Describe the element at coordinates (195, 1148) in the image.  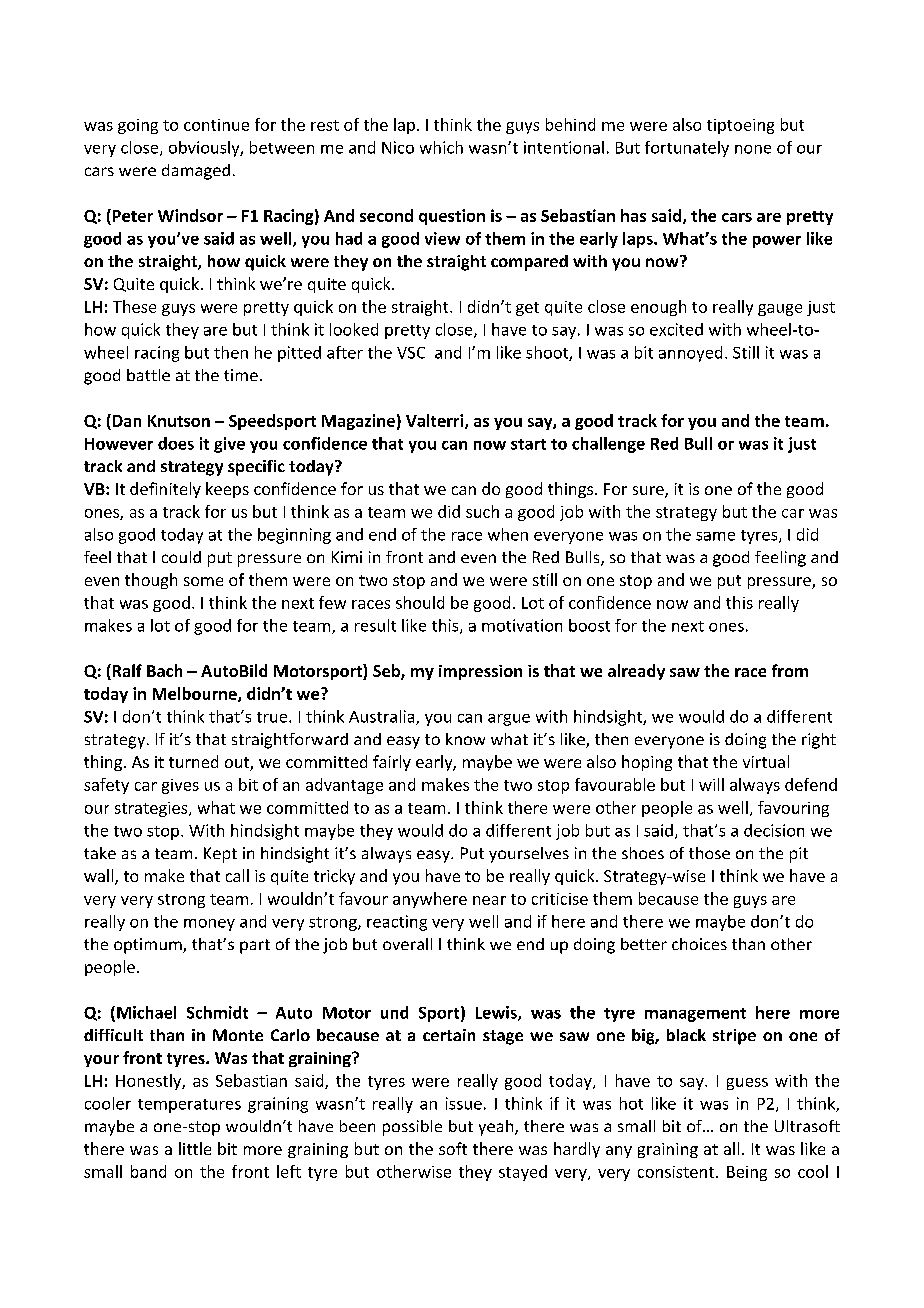
I see `little` at that location.
